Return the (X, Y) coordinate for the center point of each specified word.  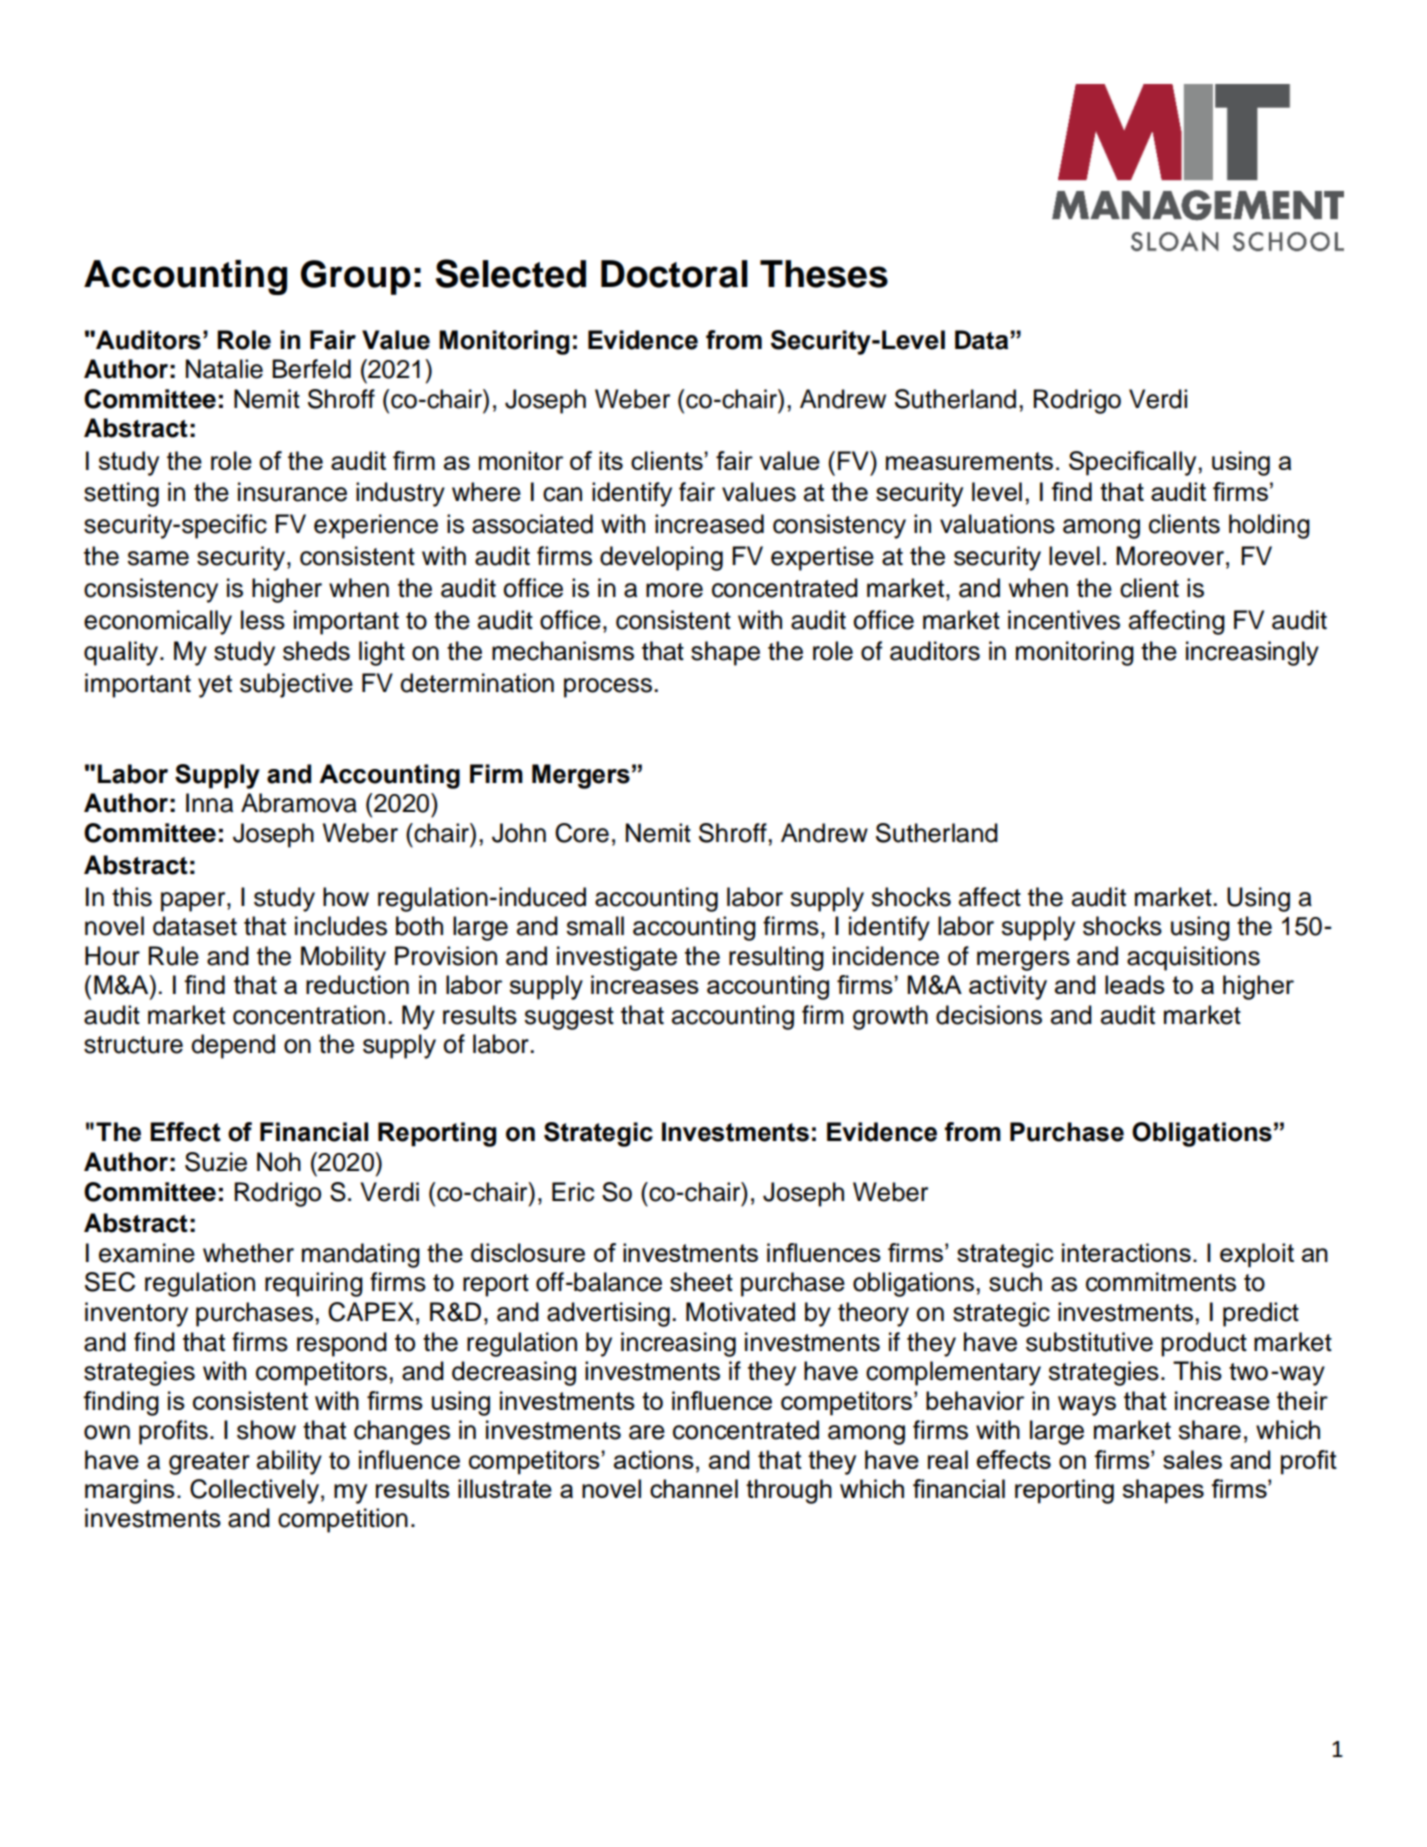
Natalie (224, 369)
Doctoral (674, 274)
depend (233, 1046)
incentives (1064, 620)
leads (1135, 984)
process (608, 688)
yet (215, 686)
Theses (824, 274)
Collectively (254, 1491)
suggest (569, 1018)
